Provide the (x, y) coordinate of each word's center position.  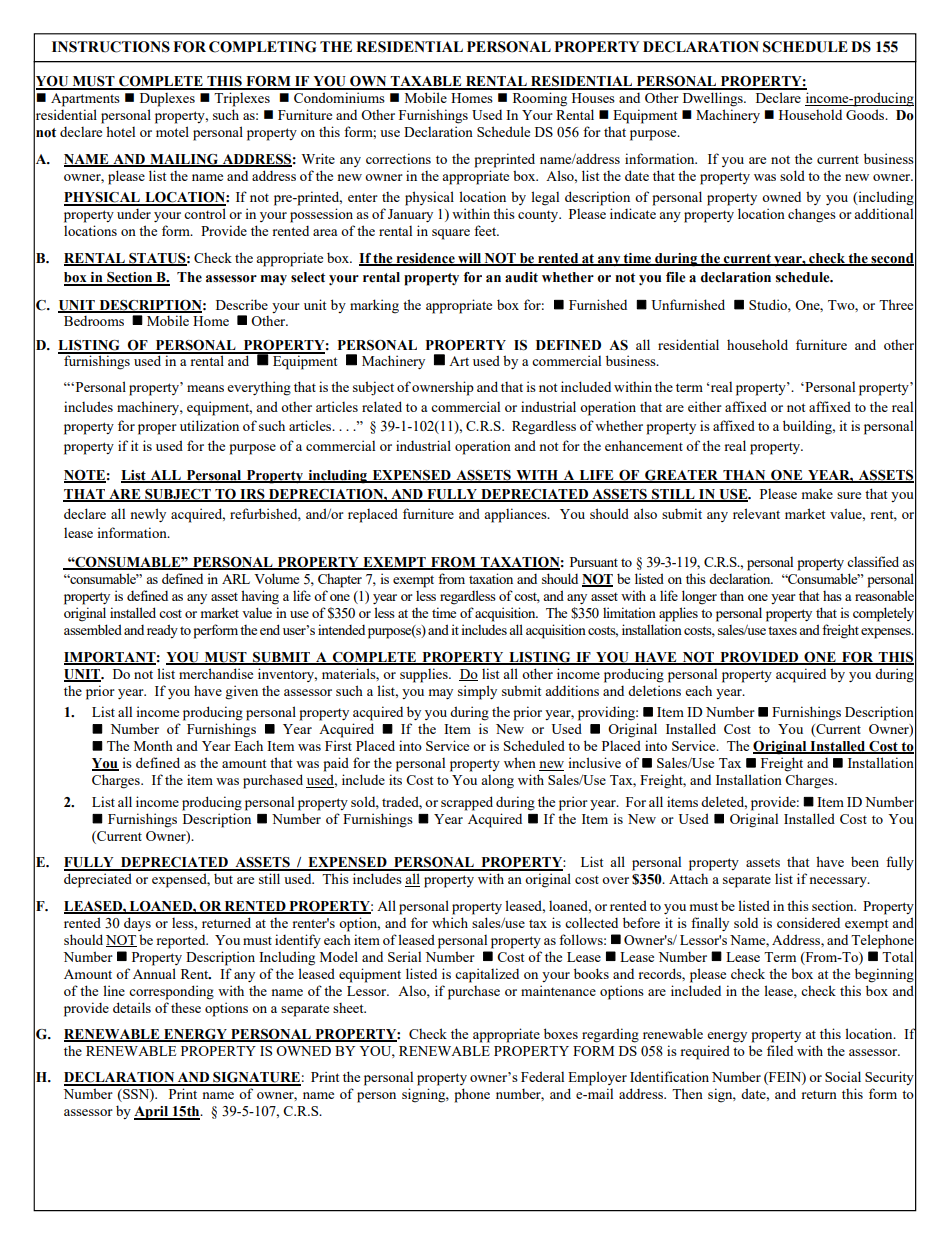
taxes (782, 630)
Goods (866, 114)
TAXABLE (426, 82)
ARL (236, 579)
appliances (516, 515)
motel (172, 131)
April (152, 1113)
